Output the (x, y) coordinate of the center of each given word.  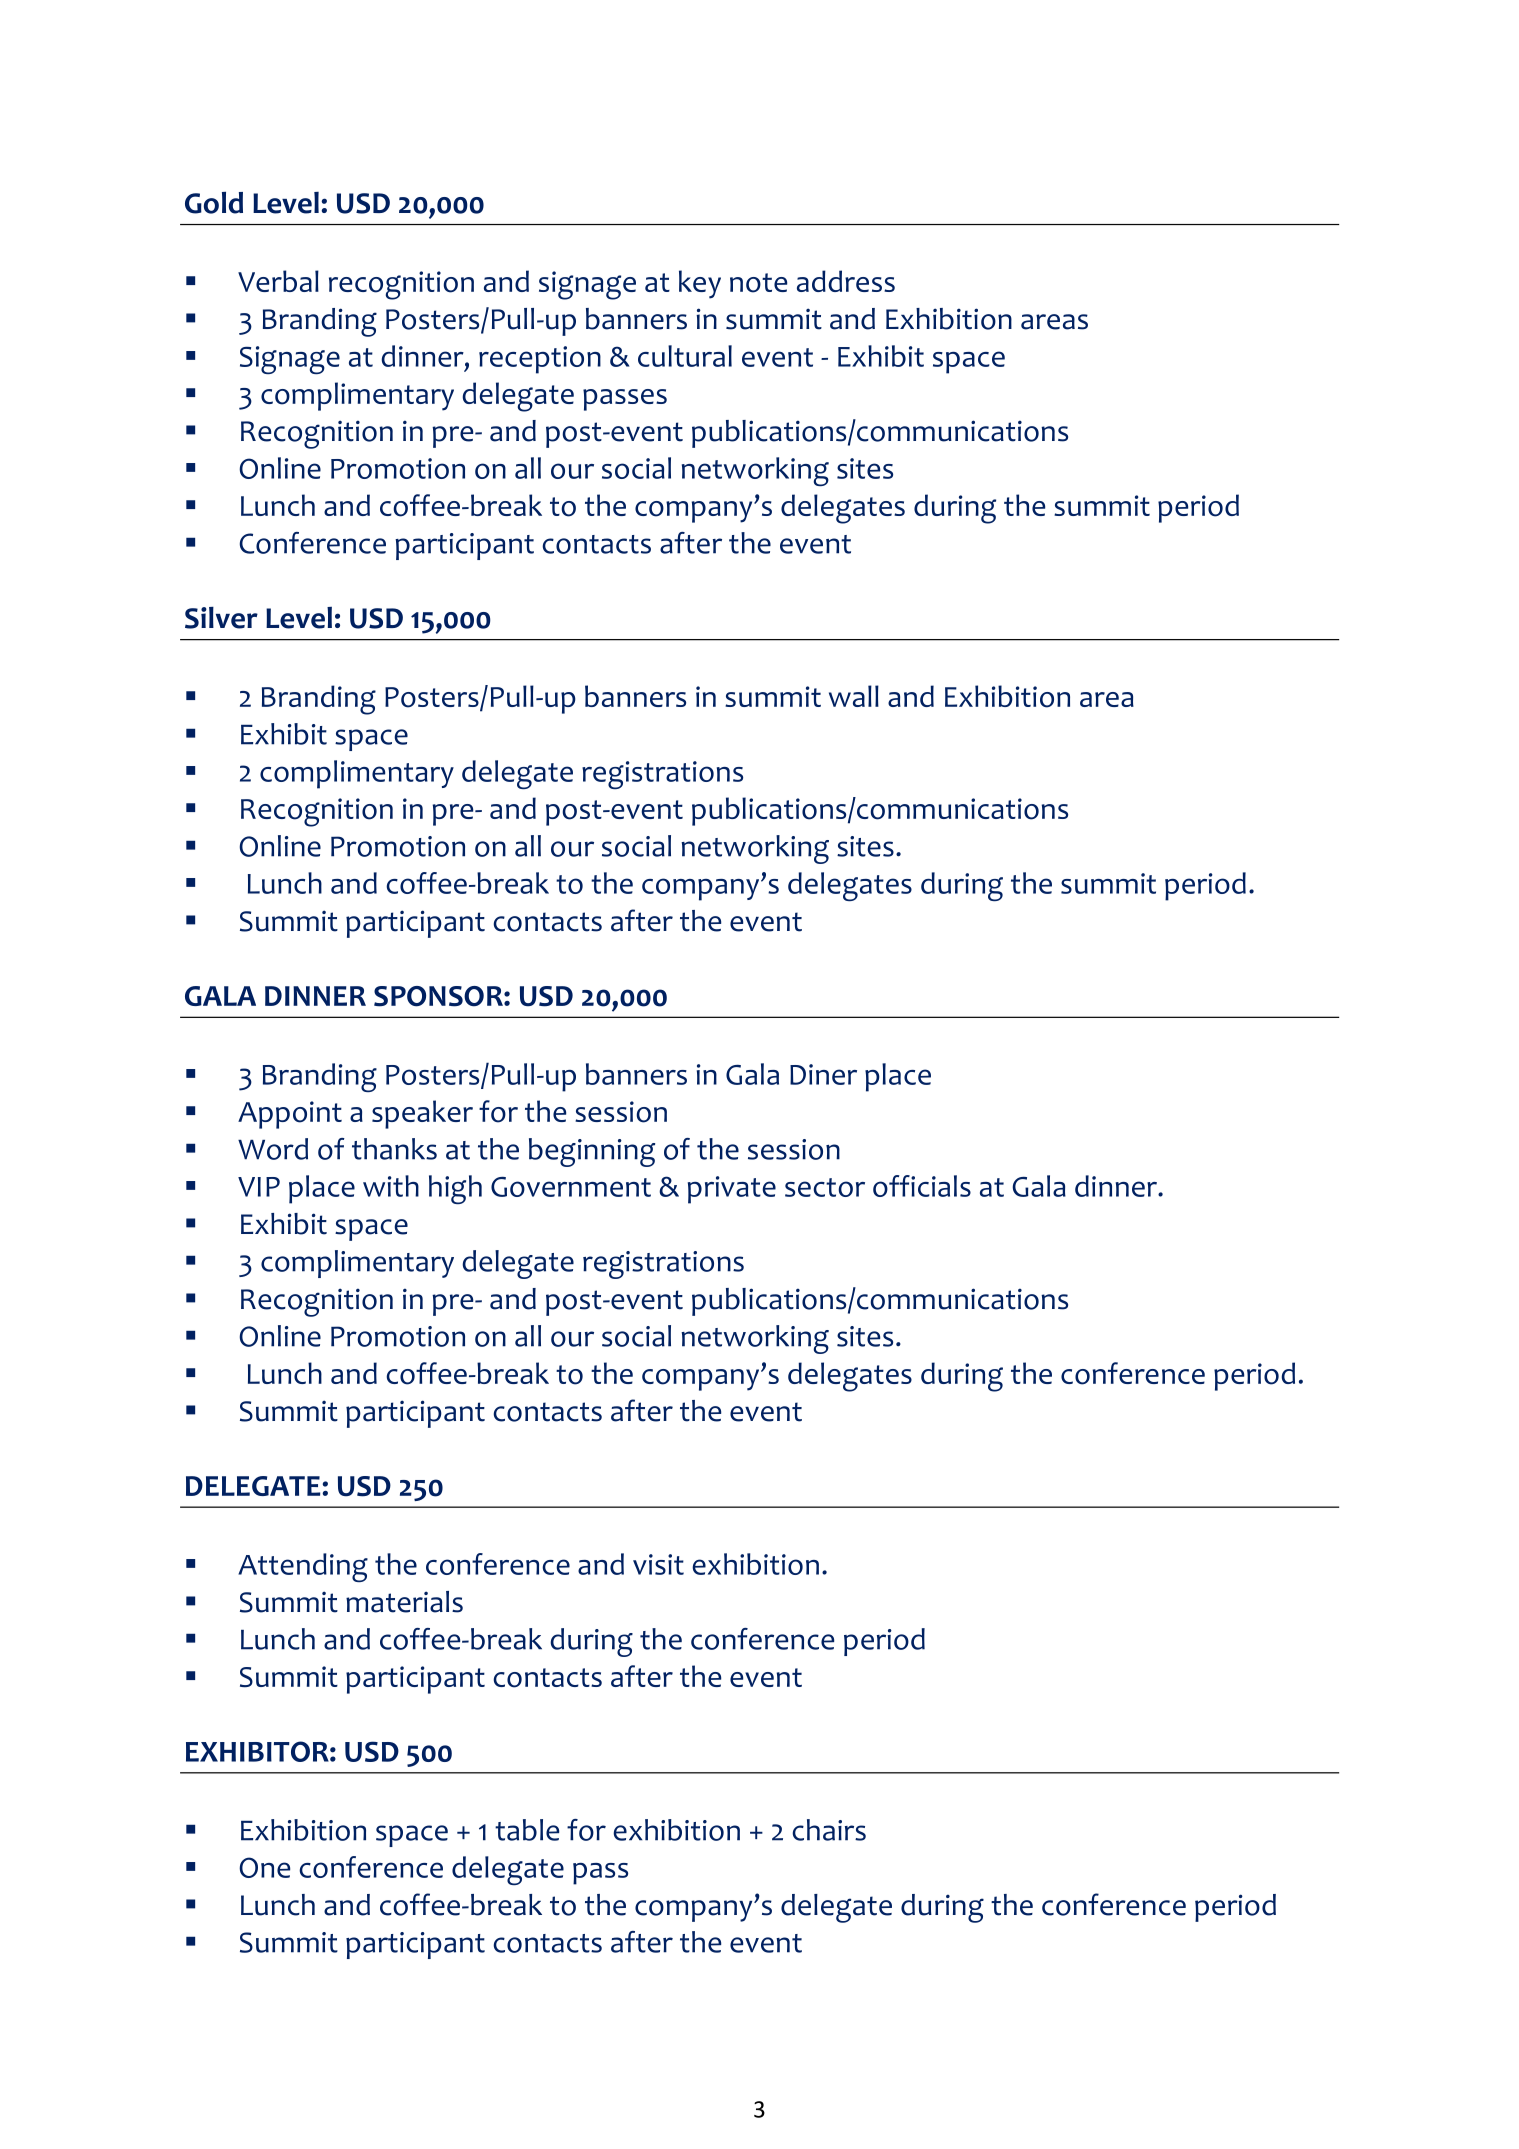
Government (571, 1187)
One (264, 1867)
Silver (221, 618)
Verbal (278, 281)
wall (854, 696)
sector (825, 1187)
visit (658, 1564)
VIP (259, 1187)
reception (540, 360)
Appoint (290, 1115)
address (846, 281)
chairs (829, 1830)
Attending (303, 1567)
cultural (685, 356)
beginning (592, 1152)
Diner (823, 1074)
